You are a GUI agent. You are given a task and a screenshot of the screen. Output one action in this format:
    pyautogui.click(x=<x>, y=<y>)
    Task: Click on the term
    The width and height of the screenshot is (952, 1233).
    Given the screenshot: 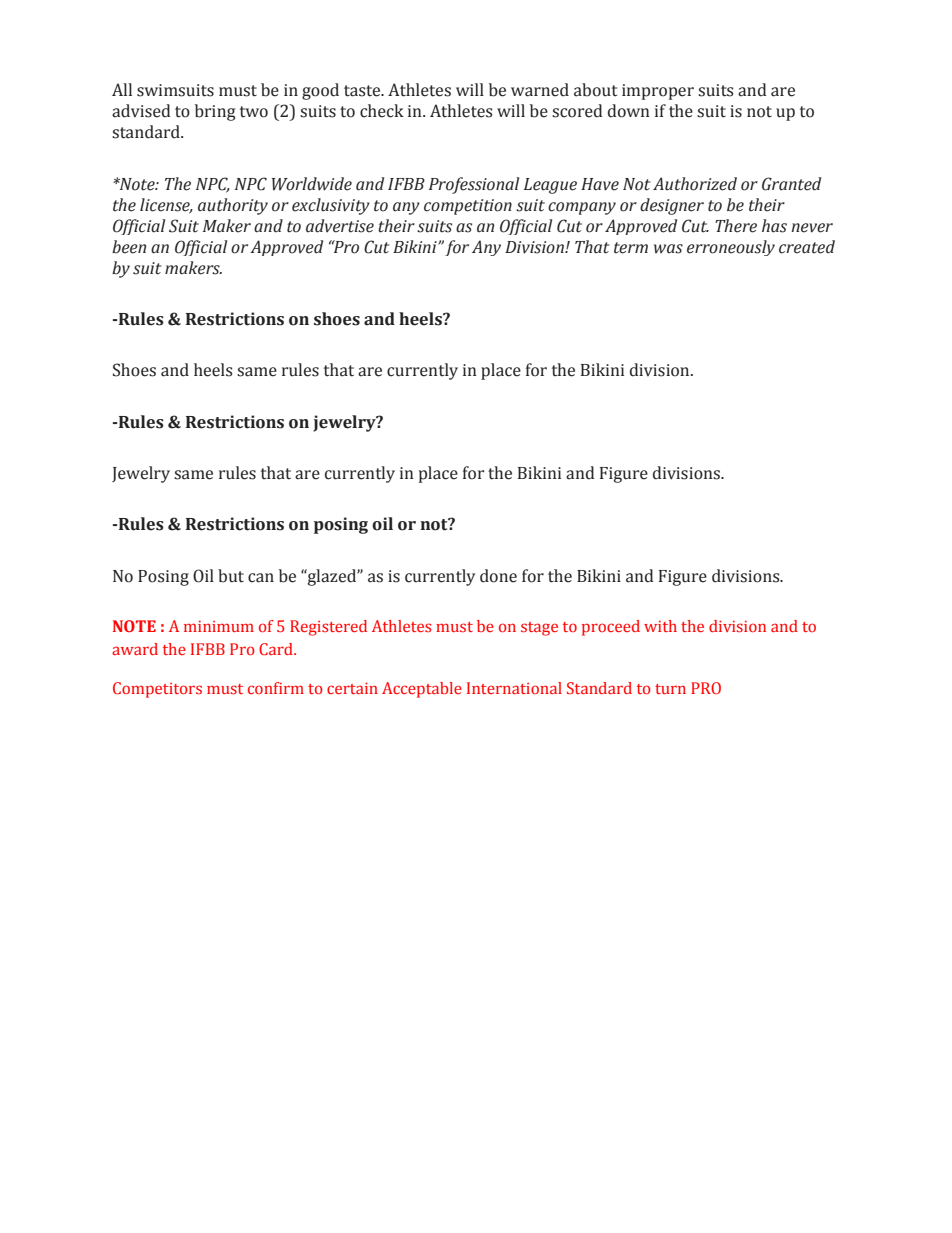 What is the action you would take?
    pyautogui.click(x=631, y=248)
